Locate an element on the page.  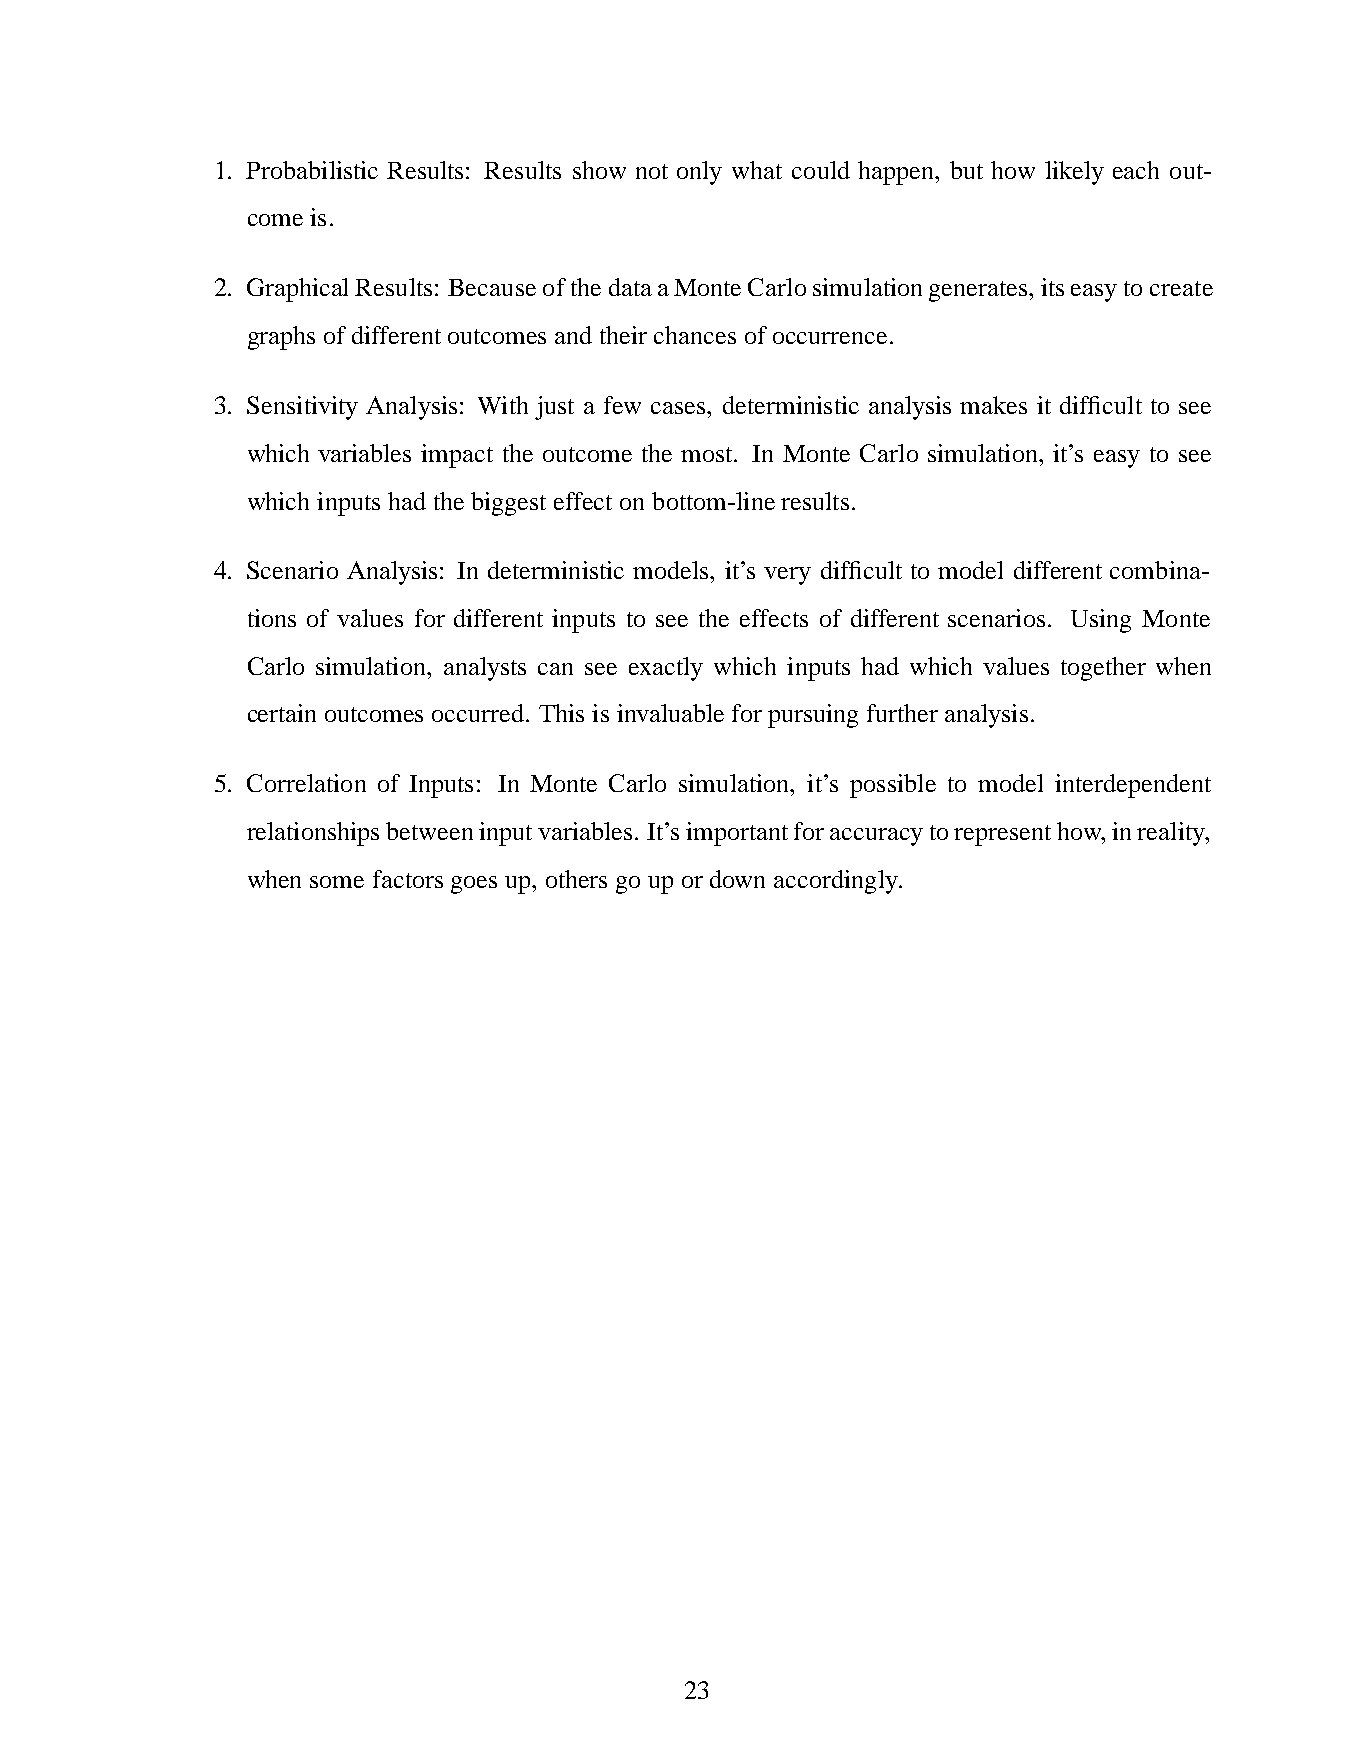
analysts is located at coordinates (485, 669).
